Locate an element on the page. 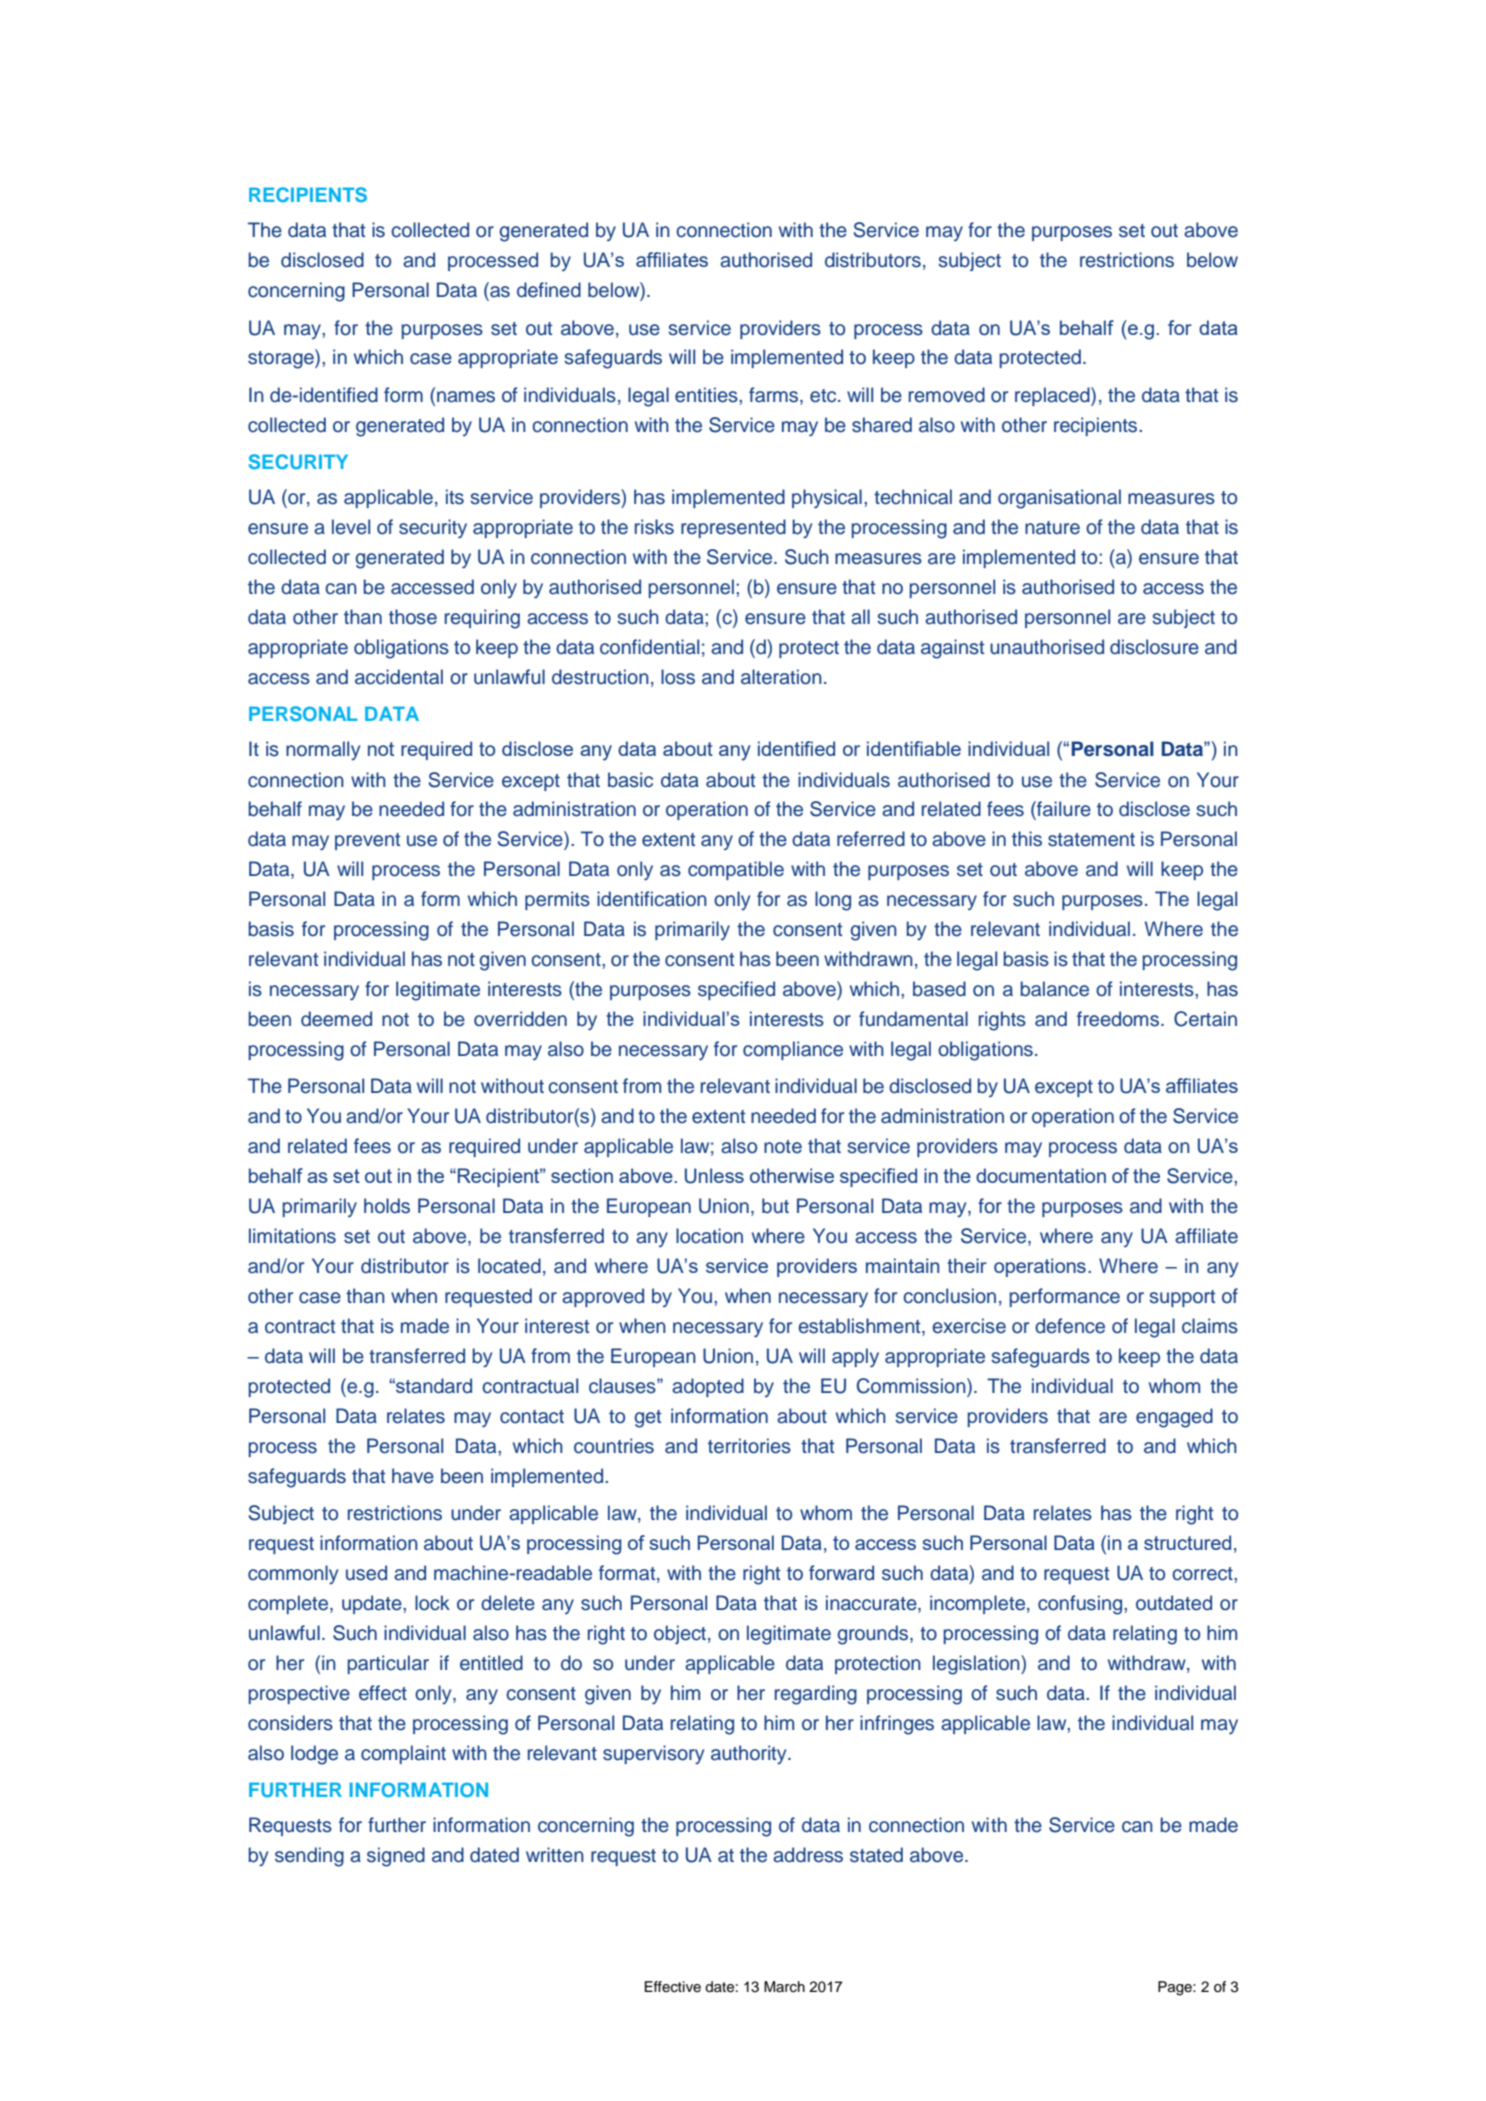 Image resolution: width=1486 pixels, height=2101 pixels. signed is located at coordinates (396, 1857).
